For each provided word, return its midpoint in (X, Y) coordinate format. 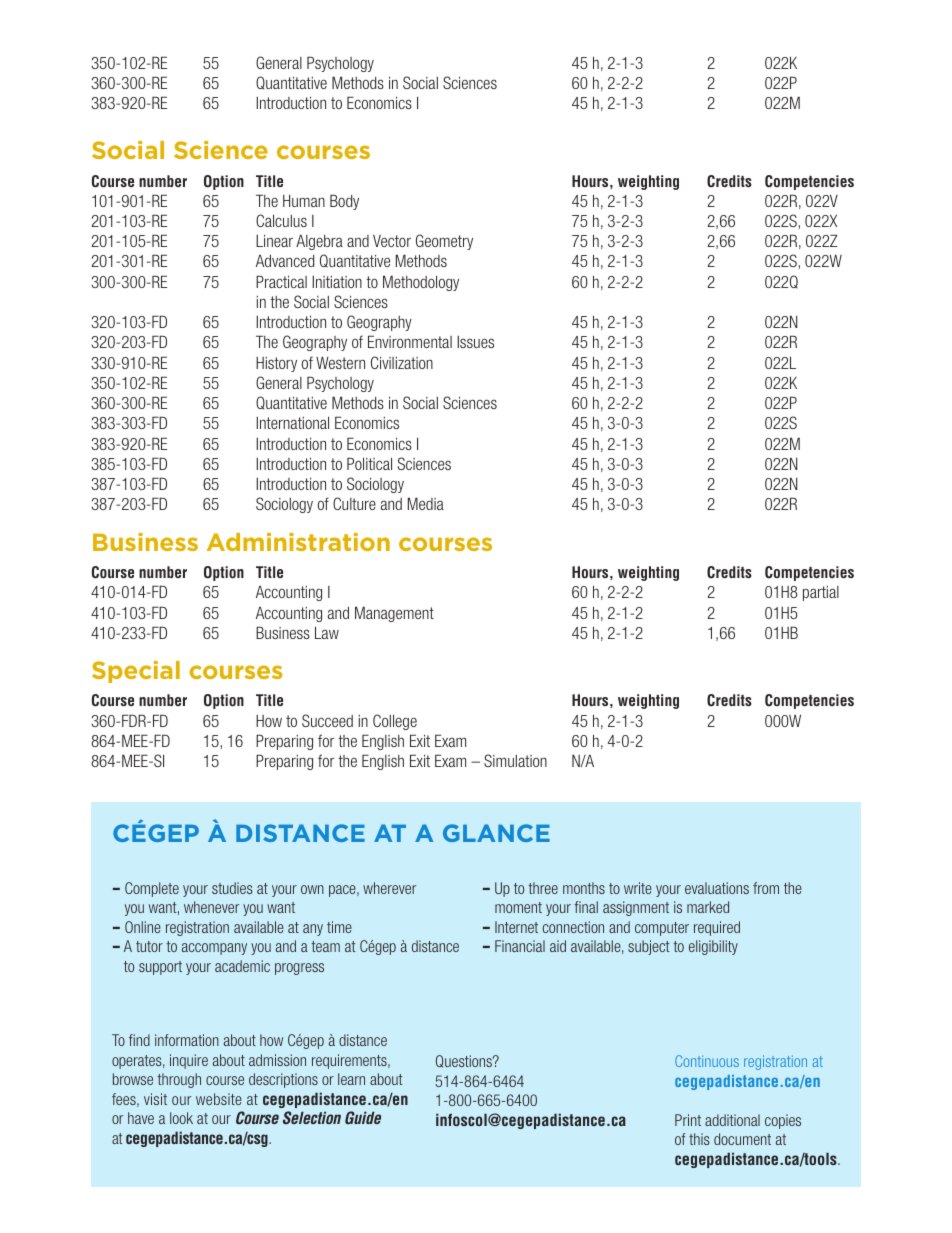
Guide (363, 1117)
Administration (298, 542)
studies (232, 888)
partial (821, 593)
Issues (475, 342)
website (219, 1099)
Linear (274, 240)
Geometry (444, 242)
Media (426, 503)
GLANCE (496, 833)
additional (732, 1120)
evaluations (717, 888)
